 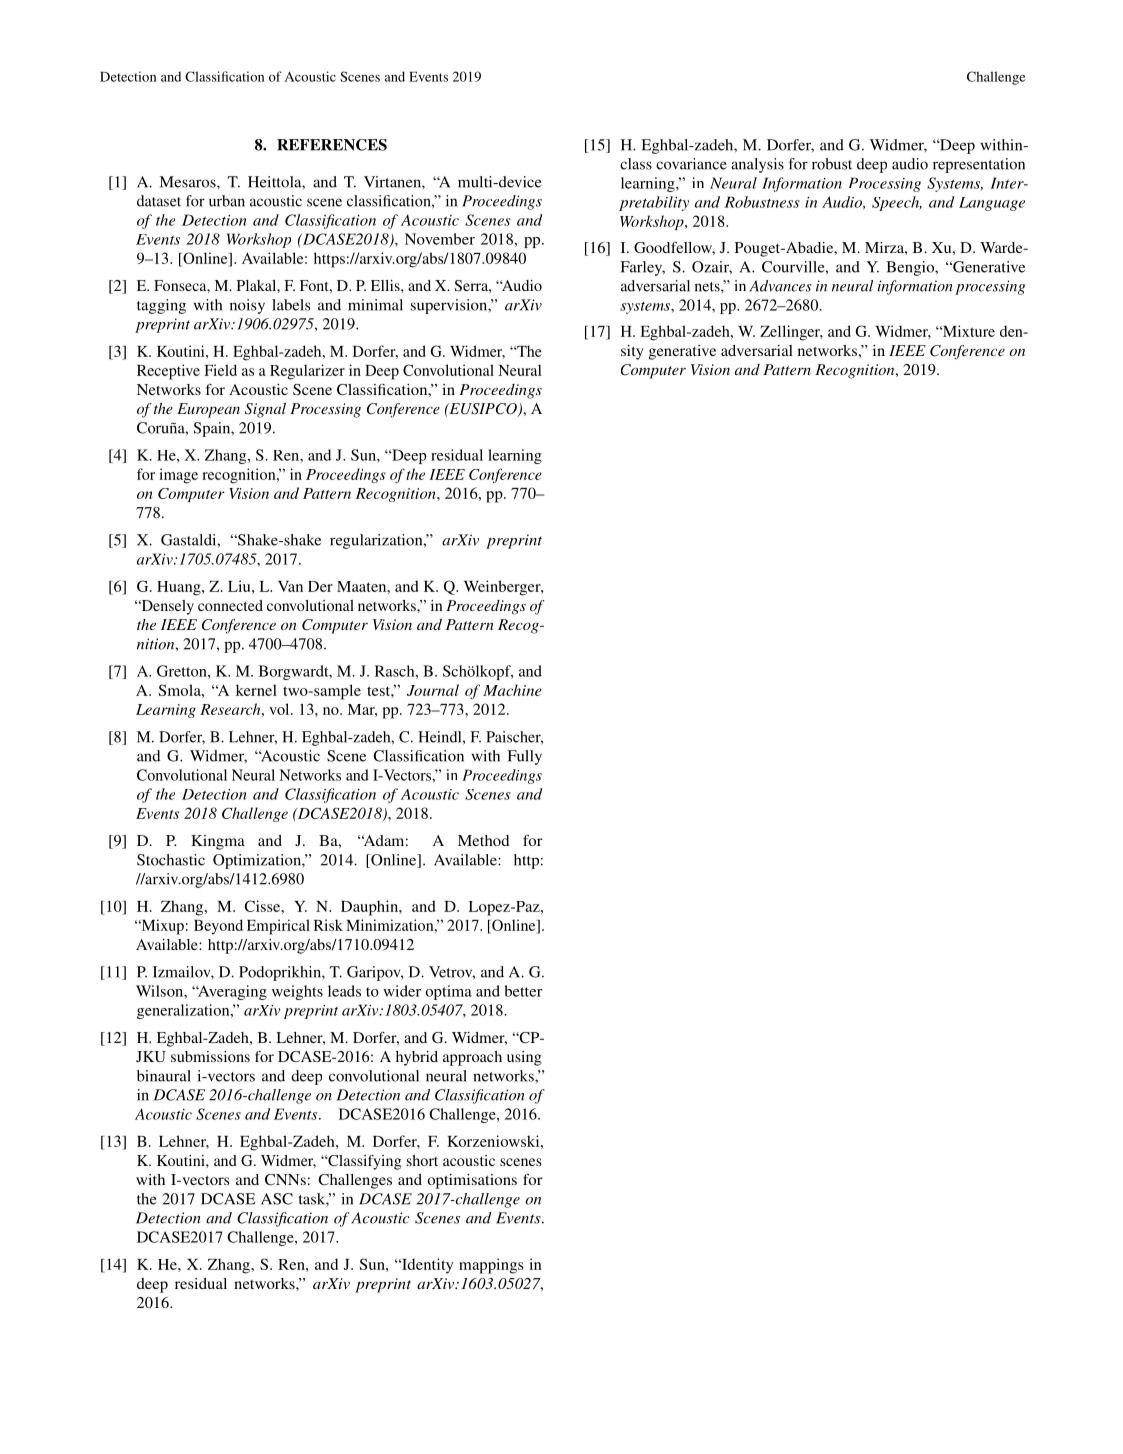 What do you see at coordinates (440, 239) in the screenshot?
I see `November` at bounding box center [440, 239].
